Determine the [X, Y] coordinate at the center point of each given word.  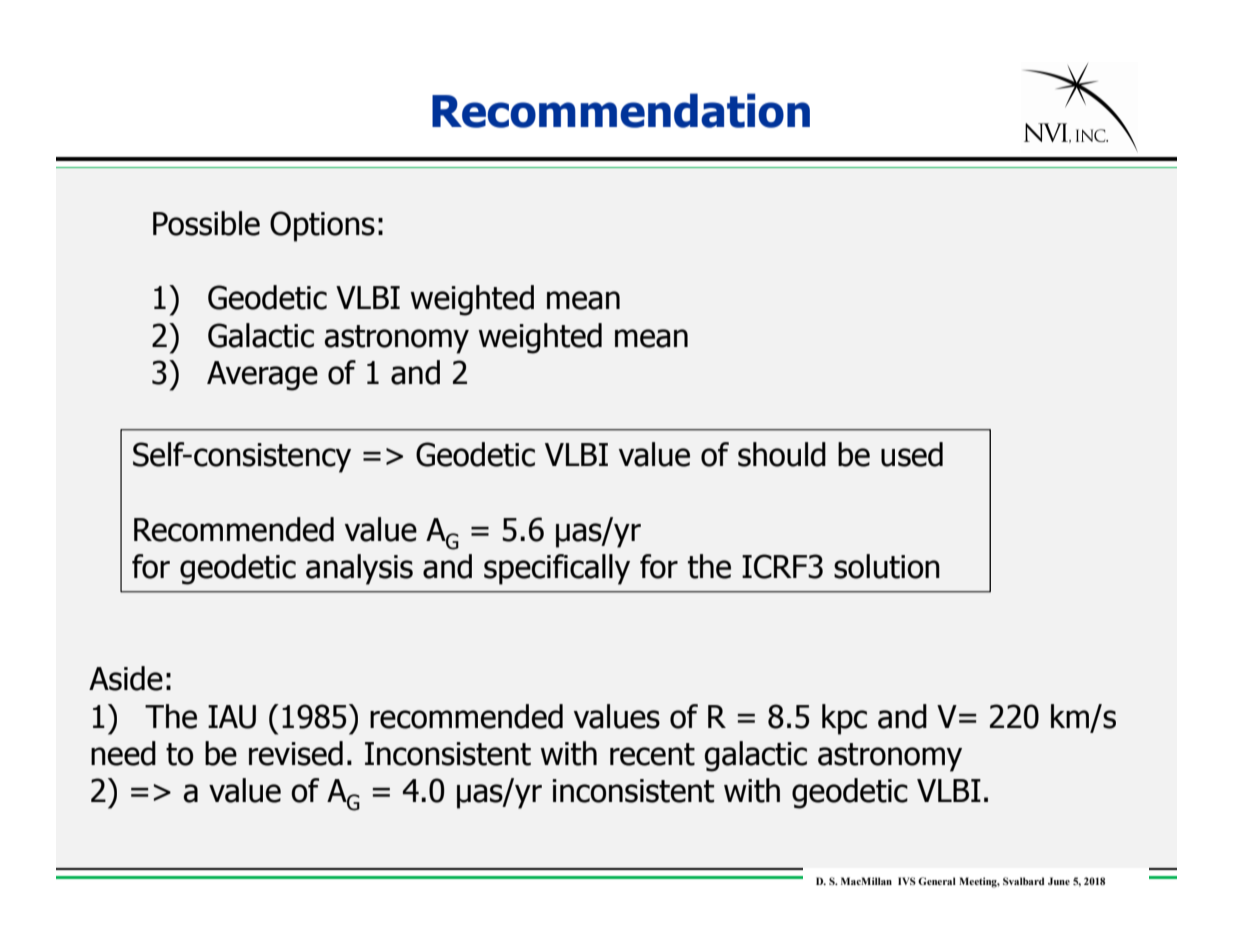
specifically [557, 569]
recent [652, 754]
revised [296, 753]
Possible [206, 223]
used [912, 454]
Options [322, 226]
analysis [359, 569]
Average [262, 376]
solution [887, 566]
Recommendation [621, 110]
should [782, 454]
